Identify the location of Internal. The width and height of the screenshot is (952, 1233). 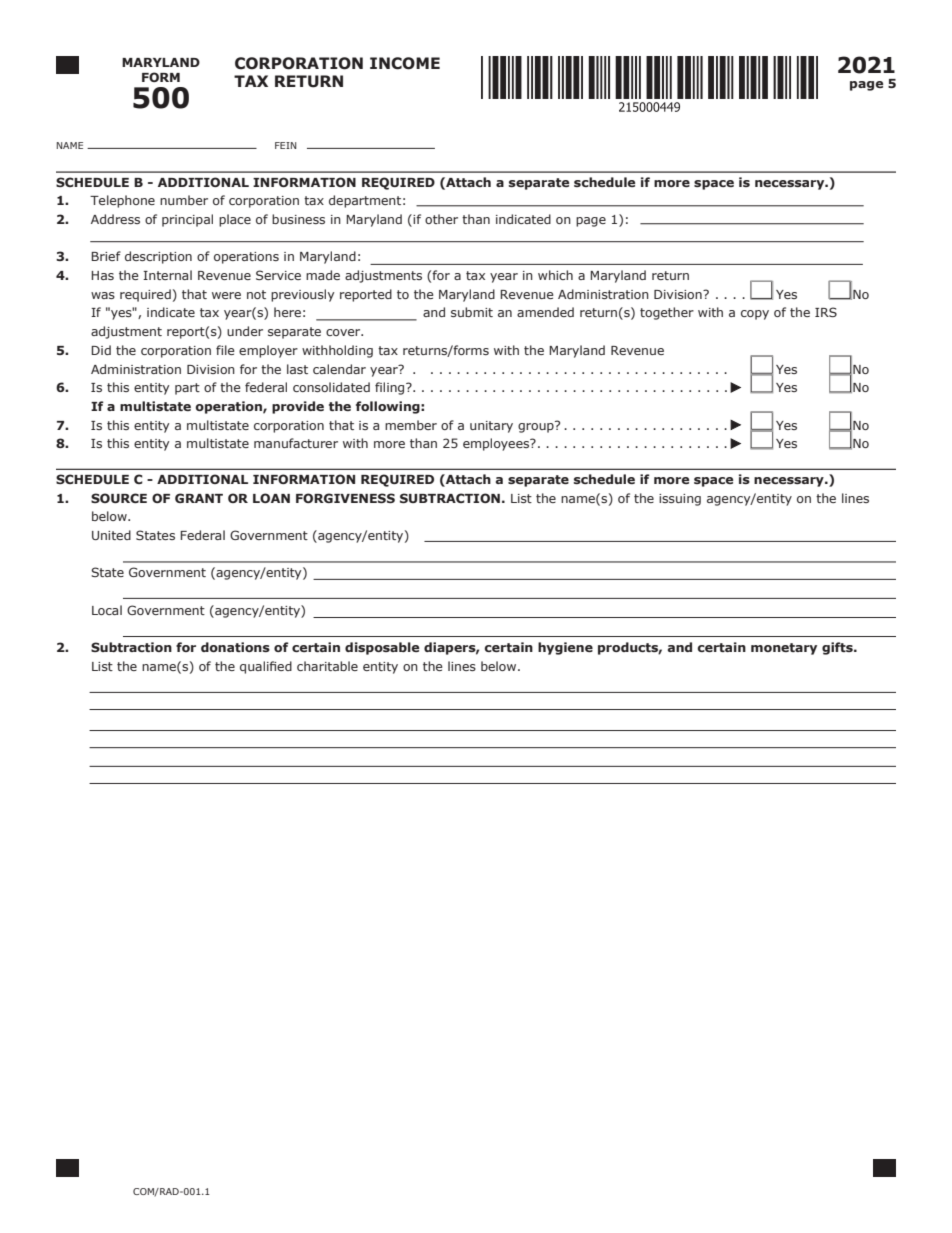
(167, 275).
